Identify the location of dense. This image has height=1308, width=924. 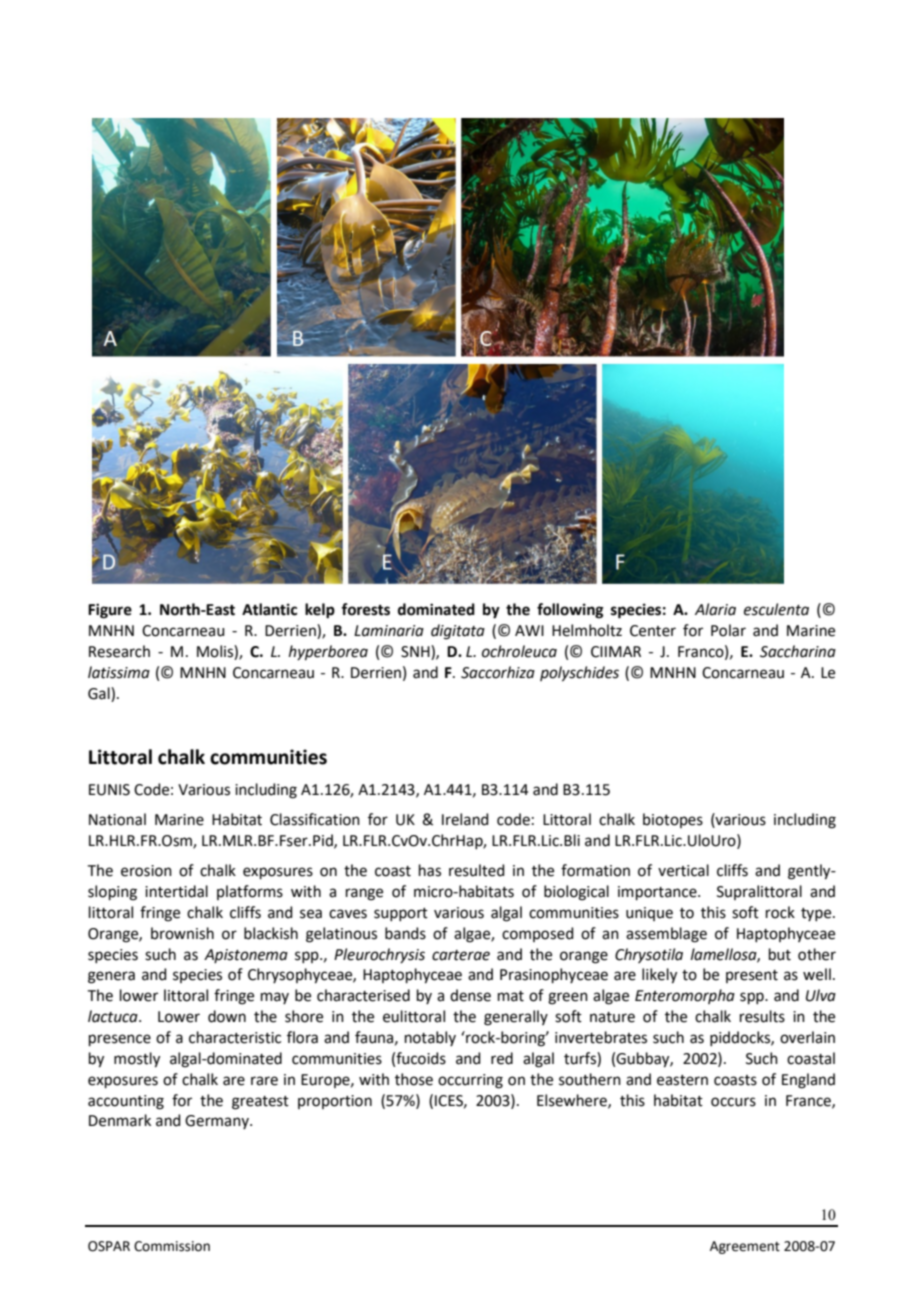
(470, 995).
